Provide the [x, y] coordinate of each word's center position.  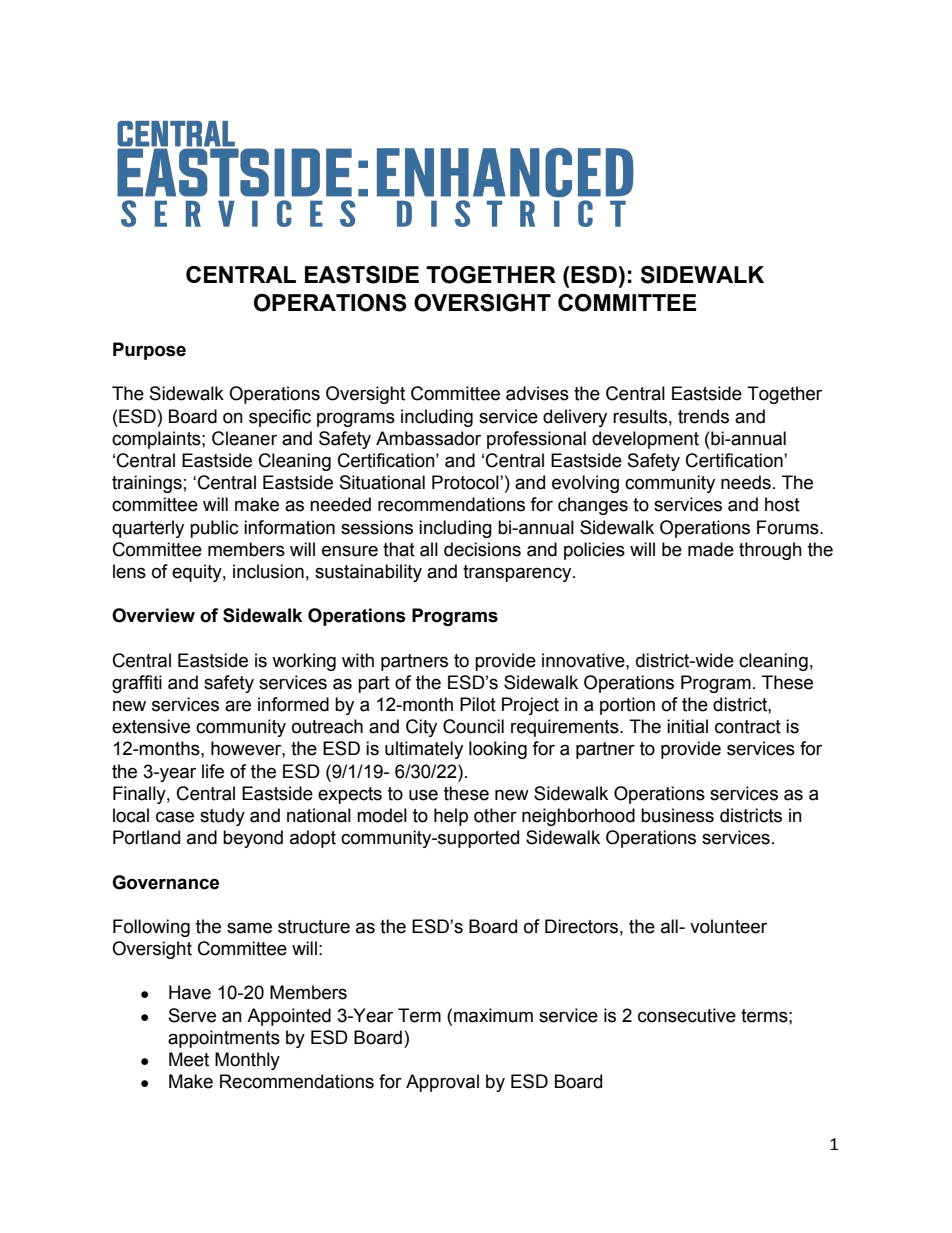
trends [703, 416]
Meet [189, 1059]
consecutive [687, 1015]
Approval [442, 1083]
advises [537, 393]
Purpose [149, 351]
